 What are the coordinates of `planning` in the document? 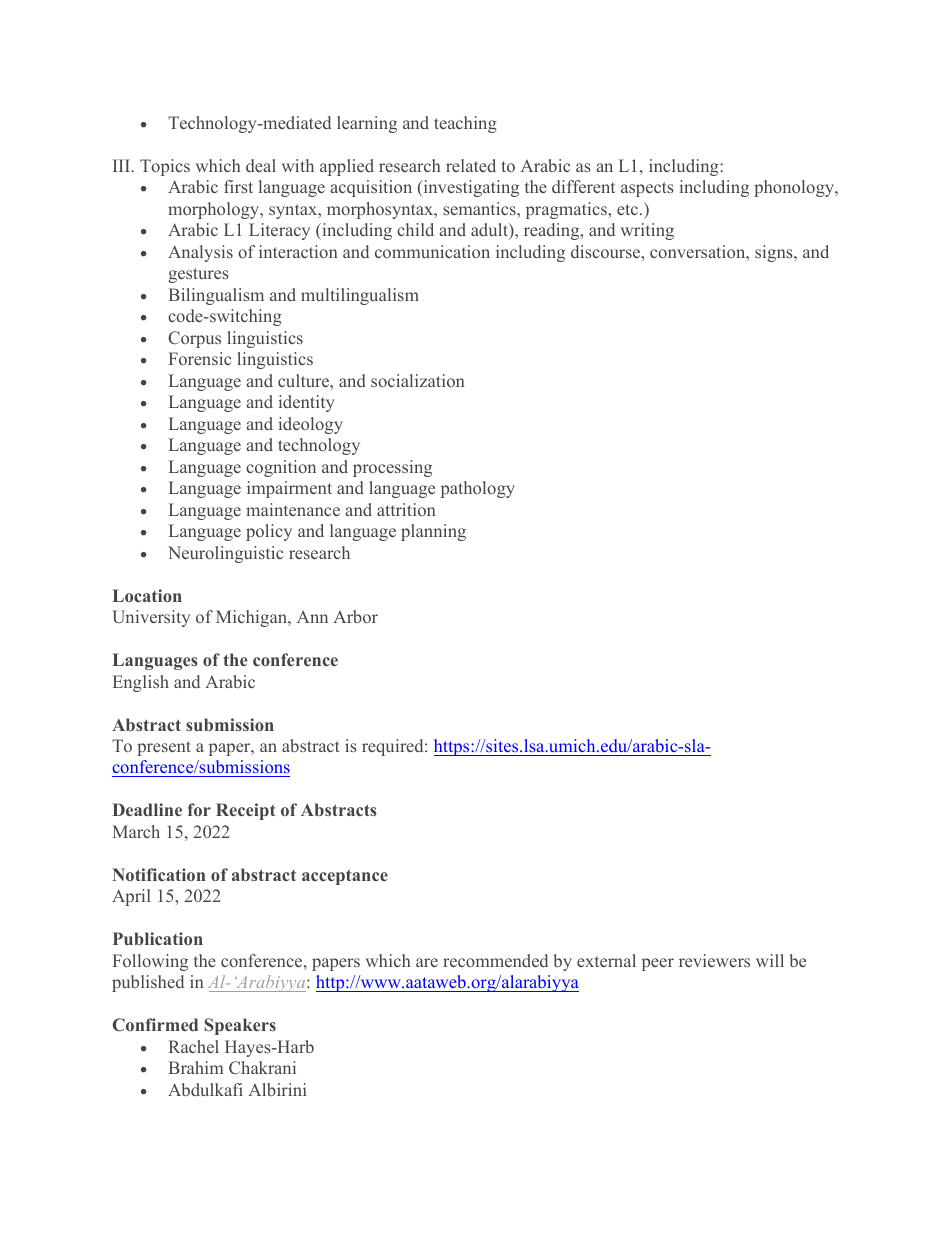 It's located at (433, 532).
